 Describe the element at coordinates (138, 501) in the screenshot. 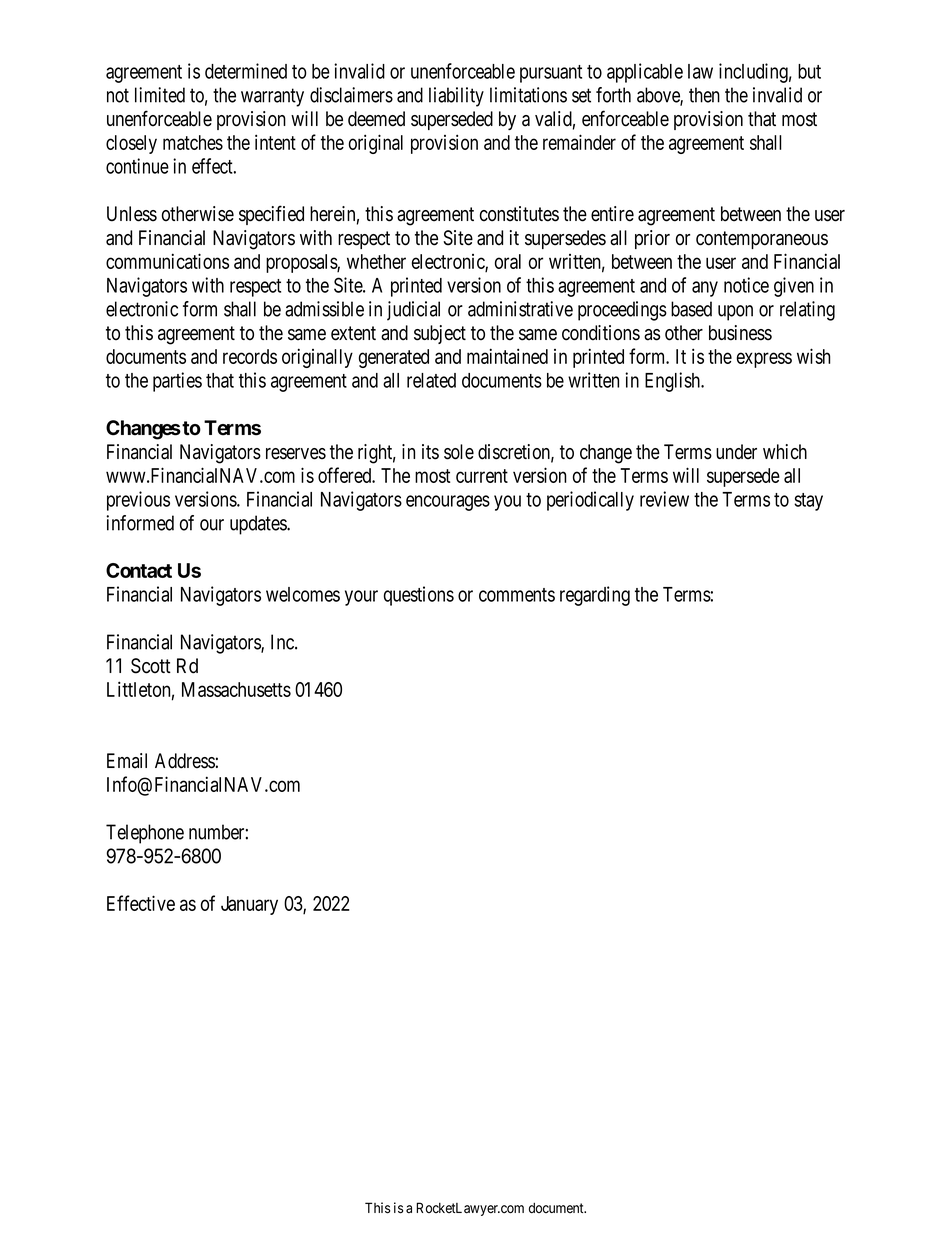

I see `previous` at that location.
